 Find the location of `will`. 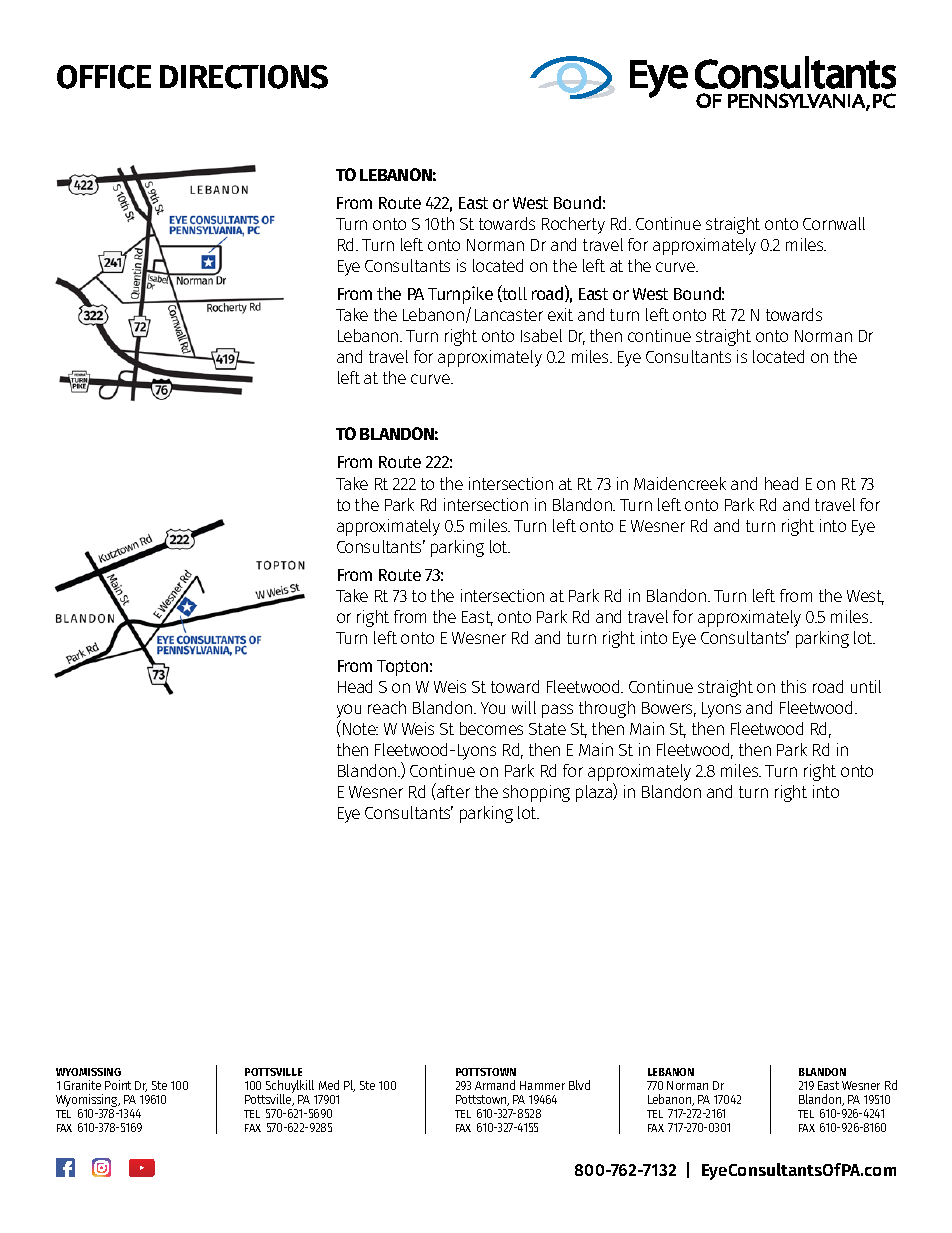

will is located at coordinates (524, 707).
